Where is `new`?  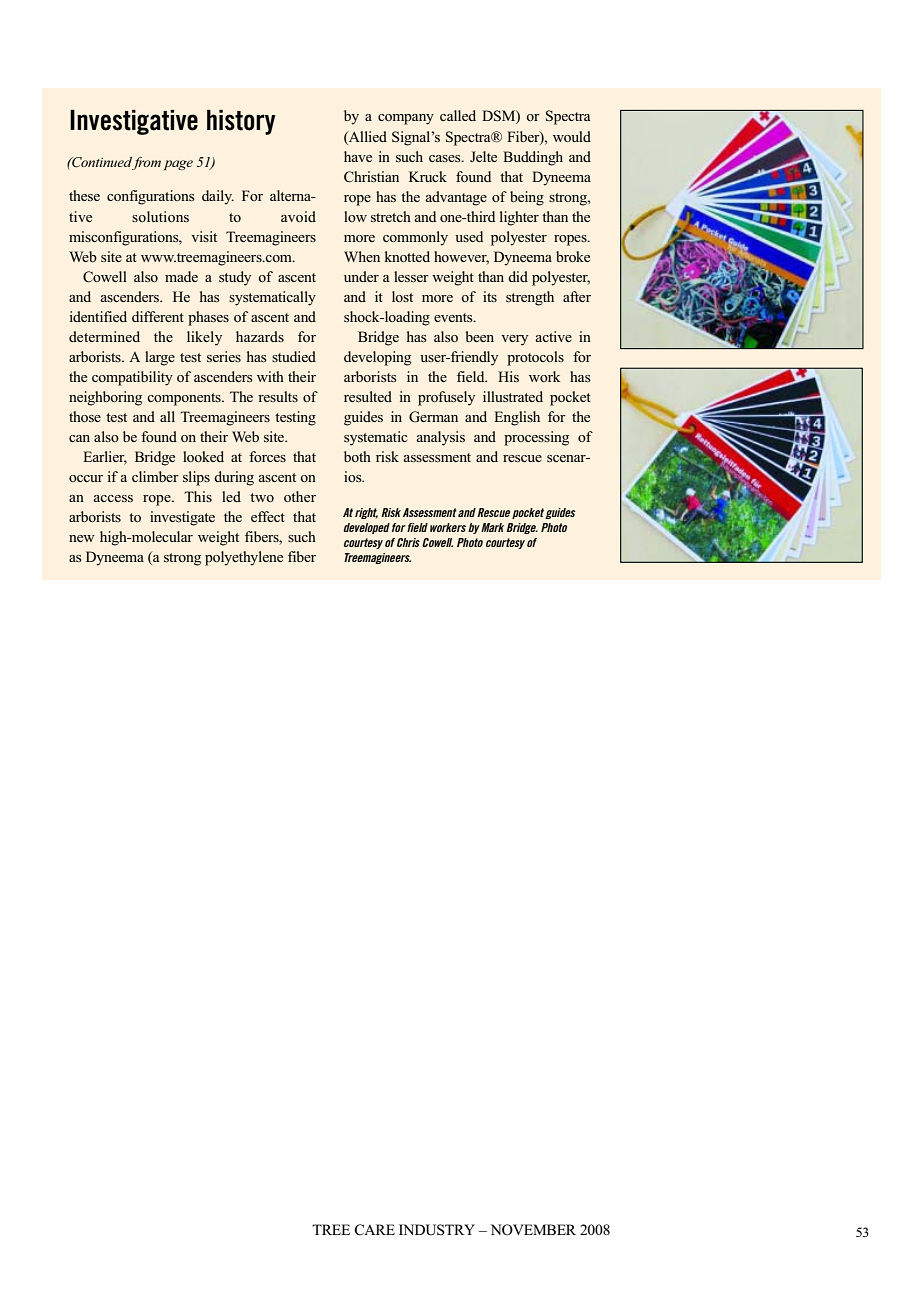
new is located at coordinates (82, 538).
